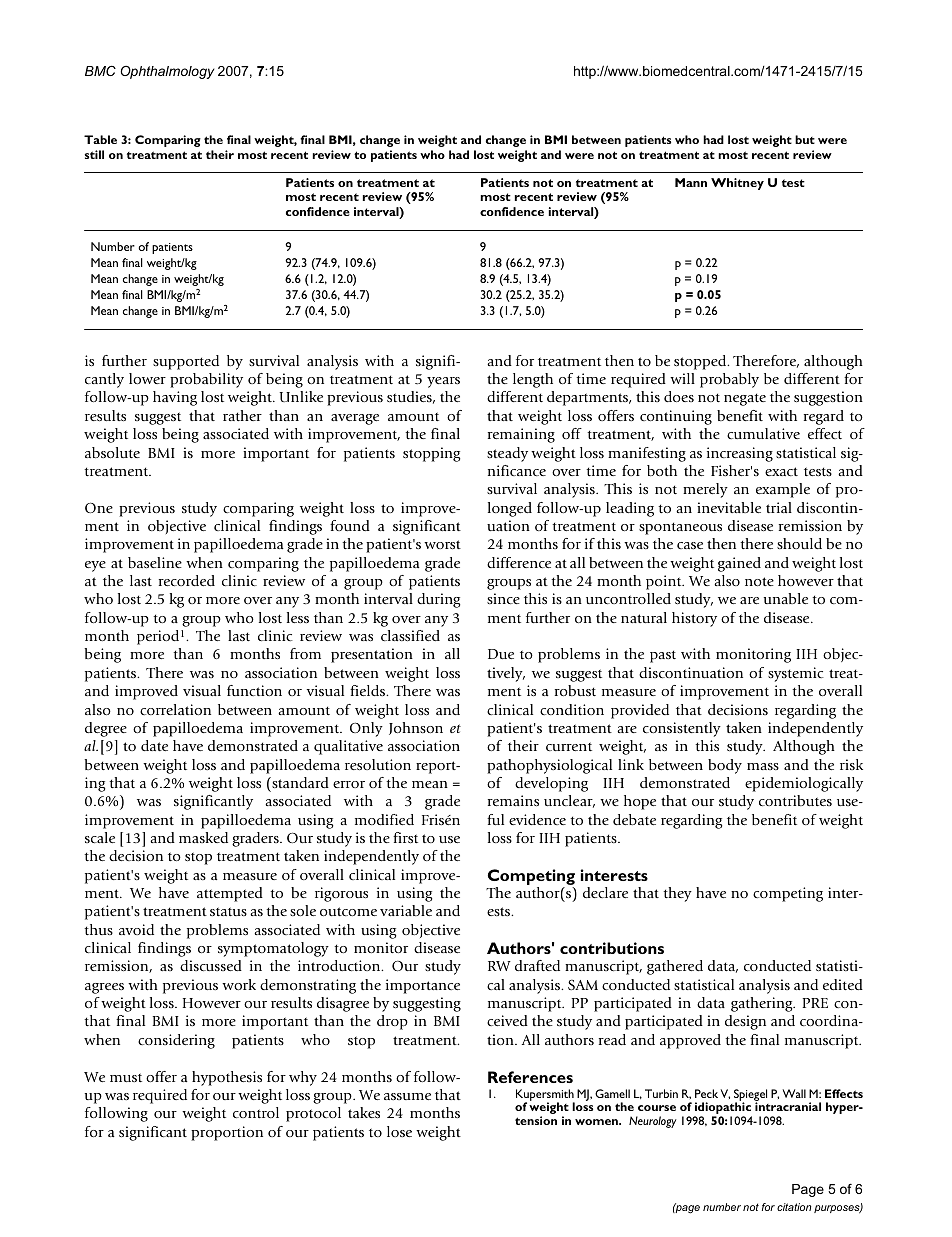 Image resolution: width=952 pixels, height=1237 pixels. Describe the element at coordinates (186, 362) in the page. I see `supported` at that location.
